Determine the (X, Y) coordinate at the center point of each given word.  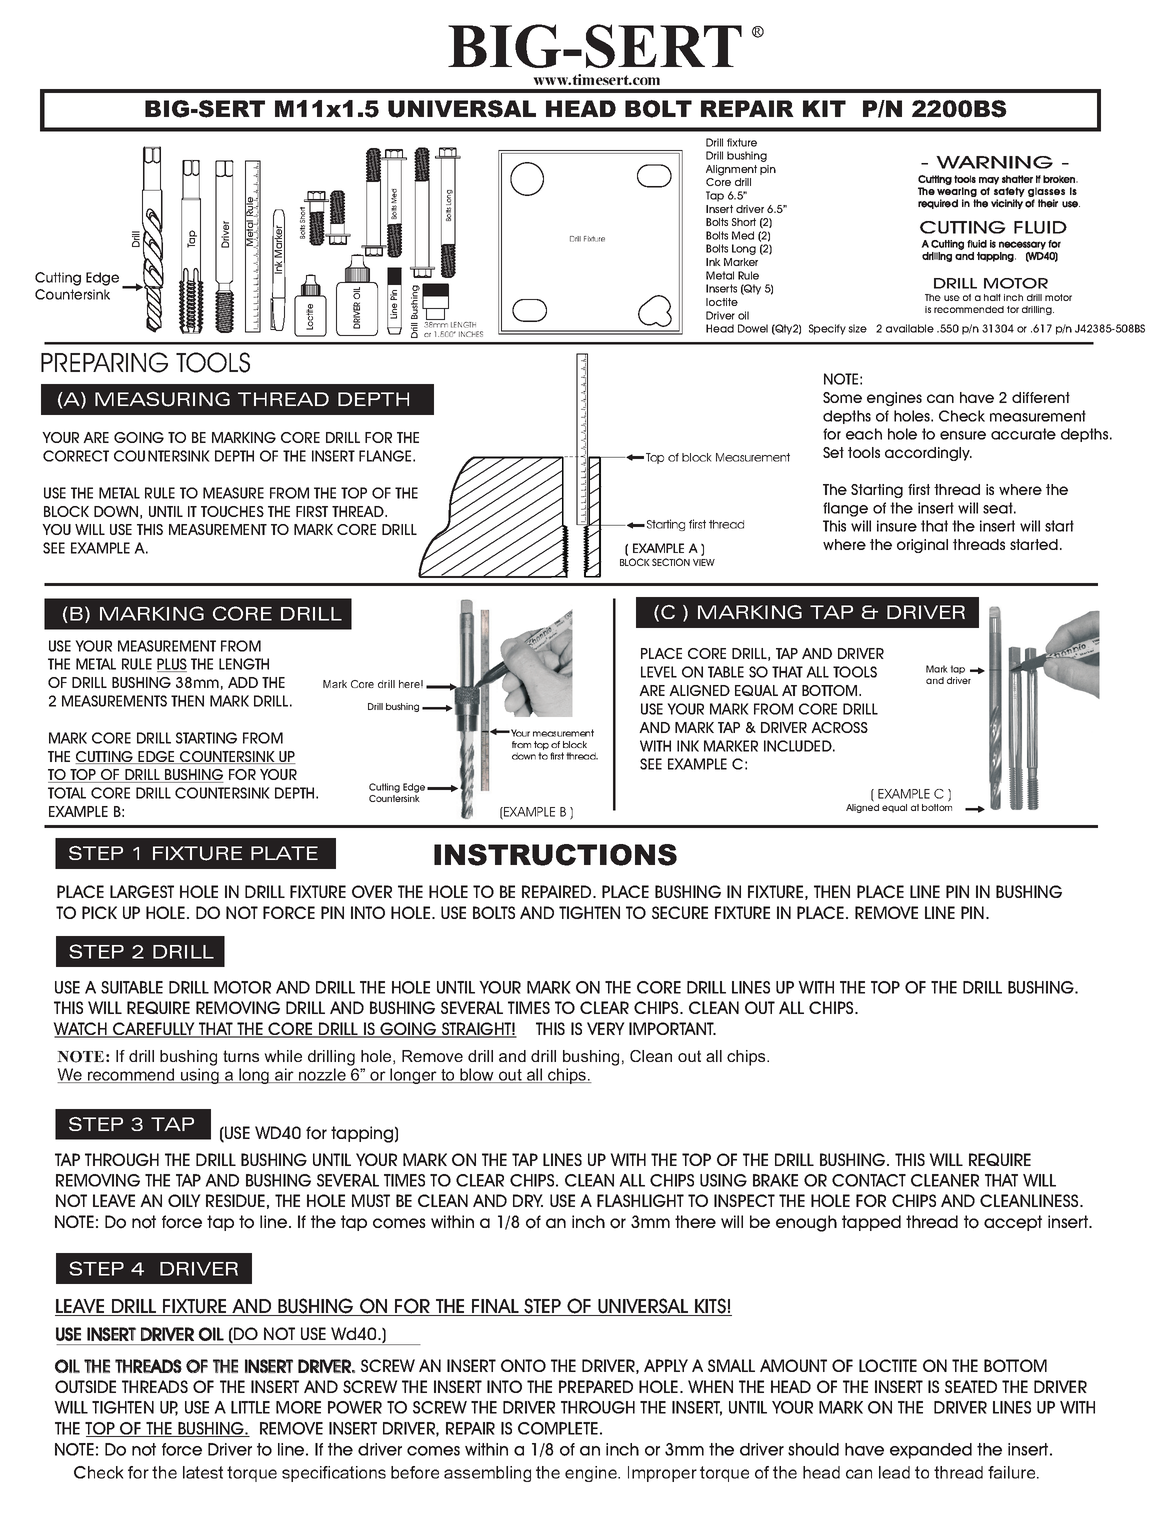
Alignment (731, 170)
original (922, 546)
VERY (606, 1028)
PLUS (172, 665)
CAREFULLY (154, 1030)
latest (203, 1472)
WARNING (994, 162)
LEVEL (659, 672)
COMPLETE (558, 1428)
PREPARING (104, 362)
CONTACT (869, 1180)
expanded (931, 1451)
